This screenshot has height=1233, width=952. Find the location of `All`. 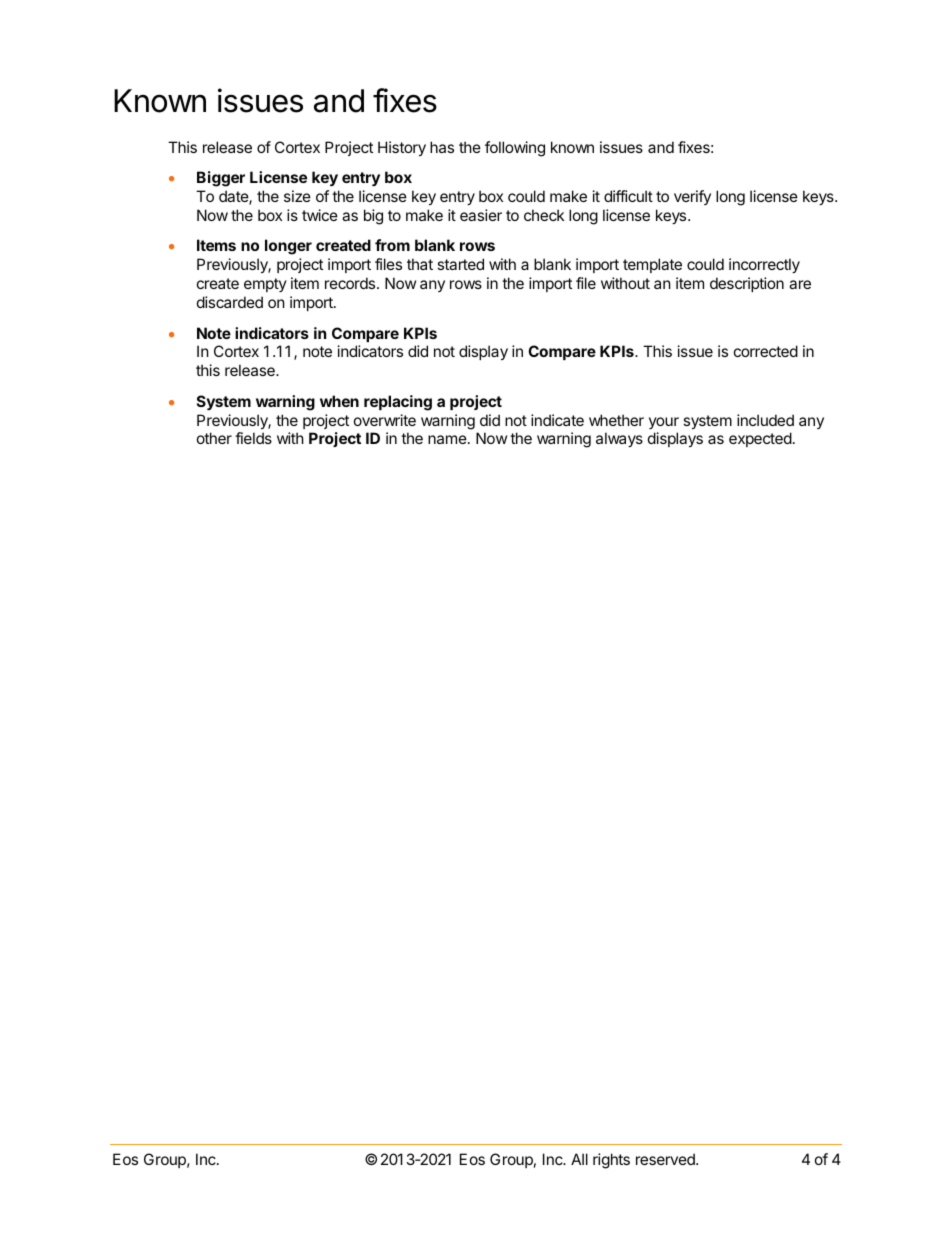

All is located at coordinates (579, 1159).
